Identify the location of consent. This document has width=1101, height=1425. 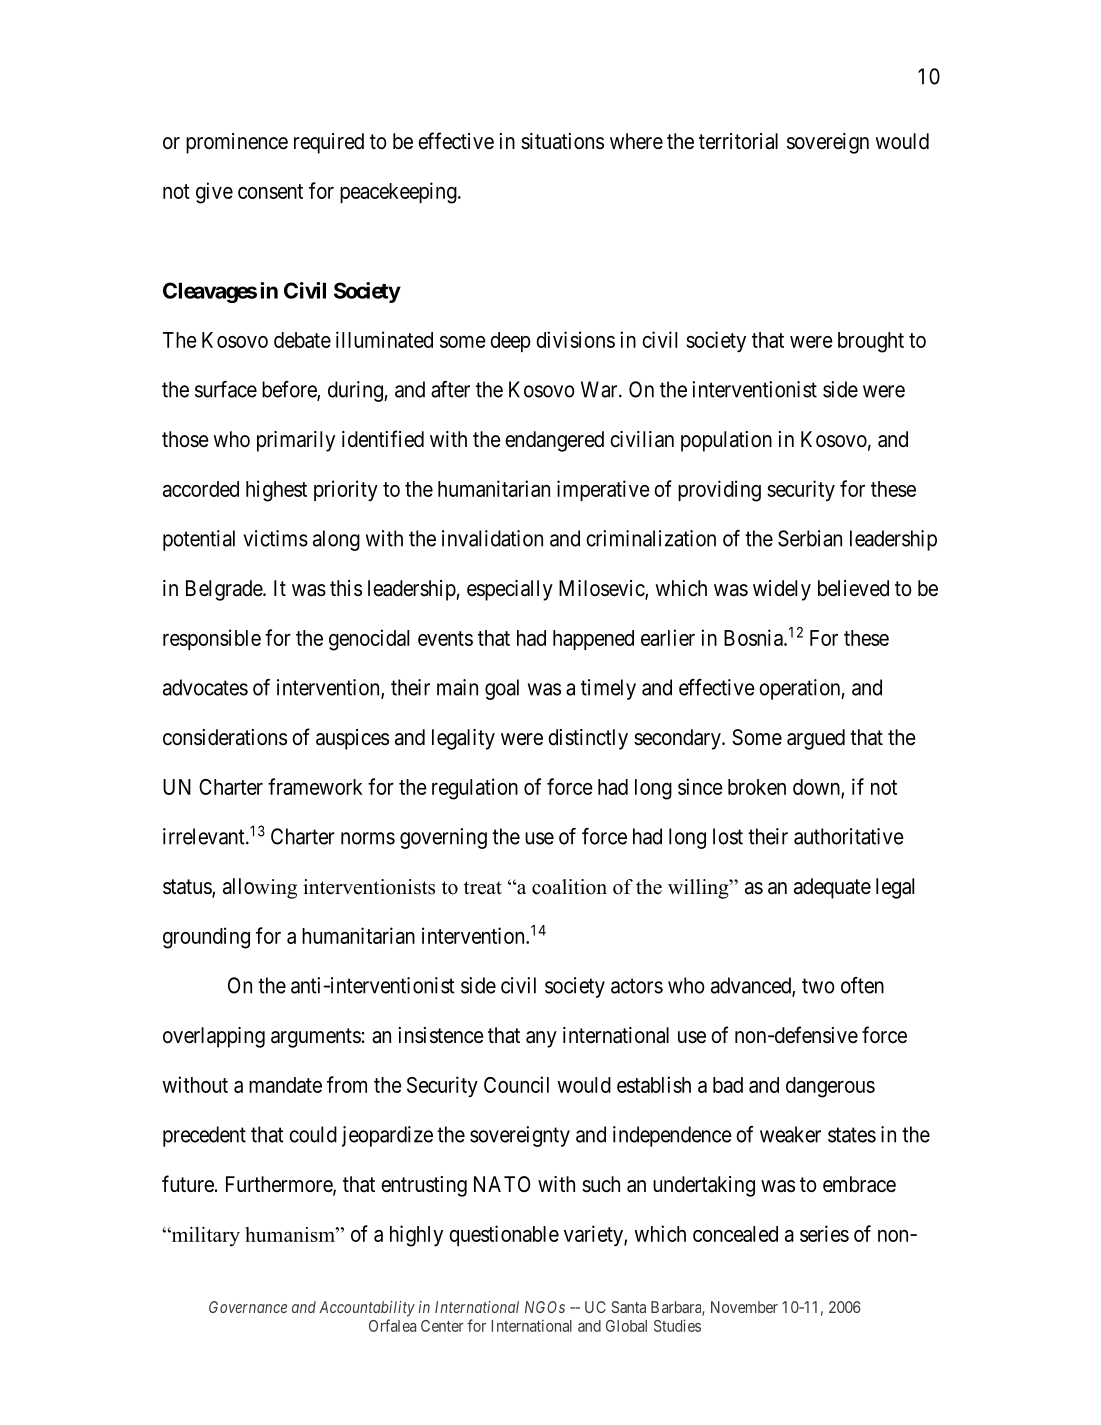
(270, 191).
